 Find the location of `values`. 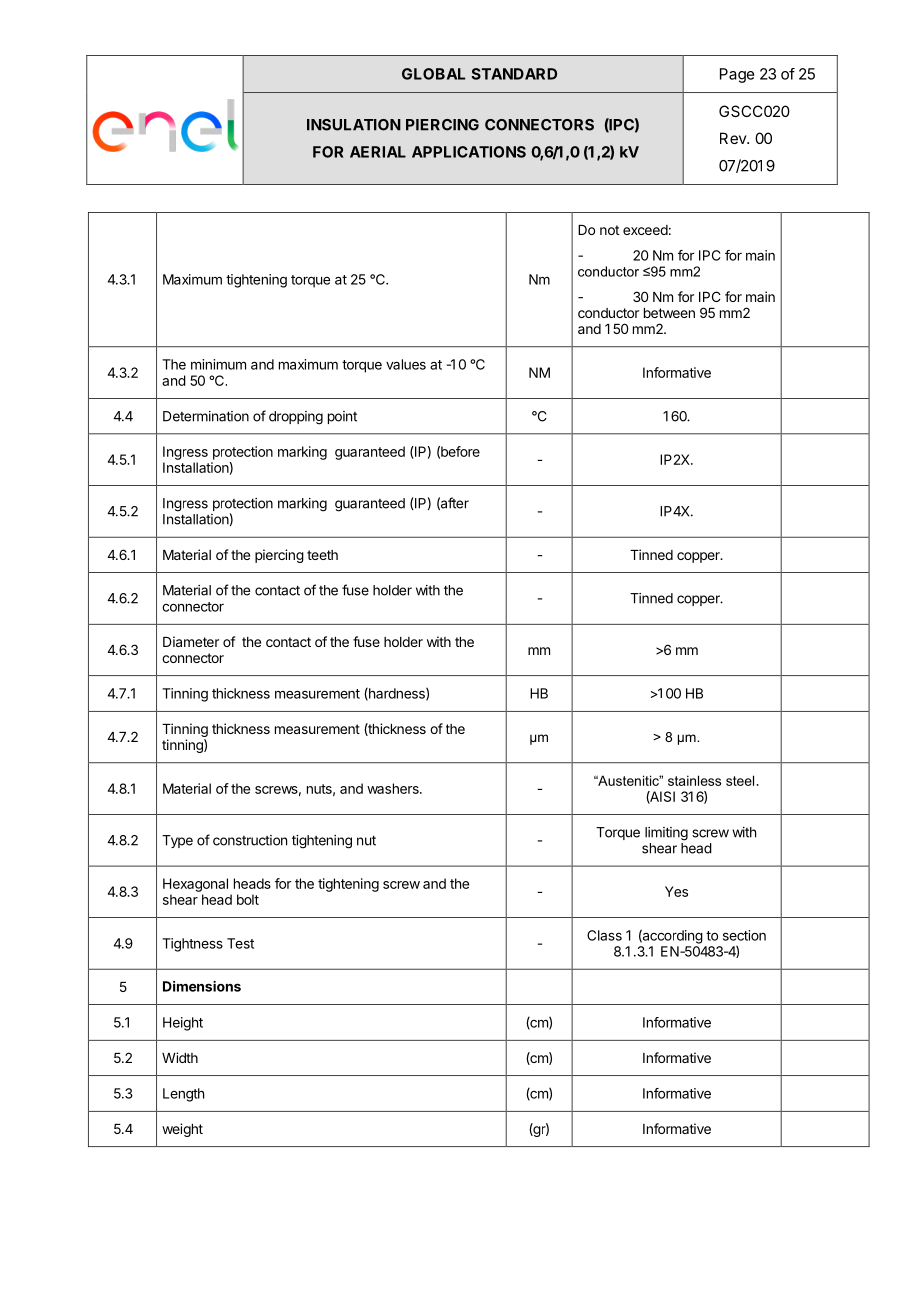

values is located at coordinates (406, 364).
